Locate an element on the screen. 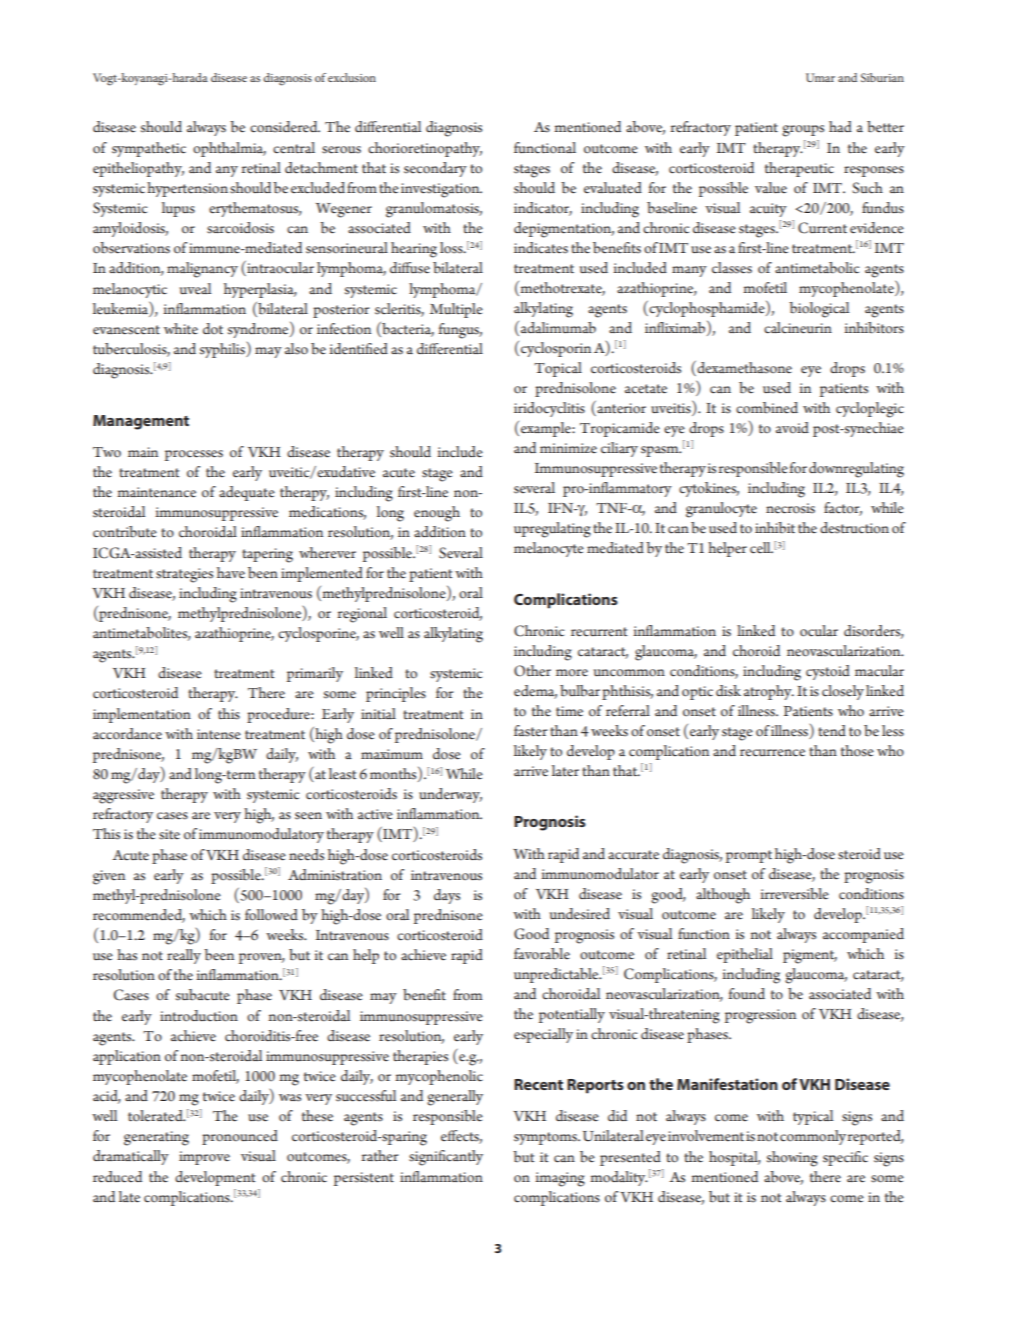 This screenshot has height=1340, width=1023. sympathetic is located at coordinates (149, 149).
